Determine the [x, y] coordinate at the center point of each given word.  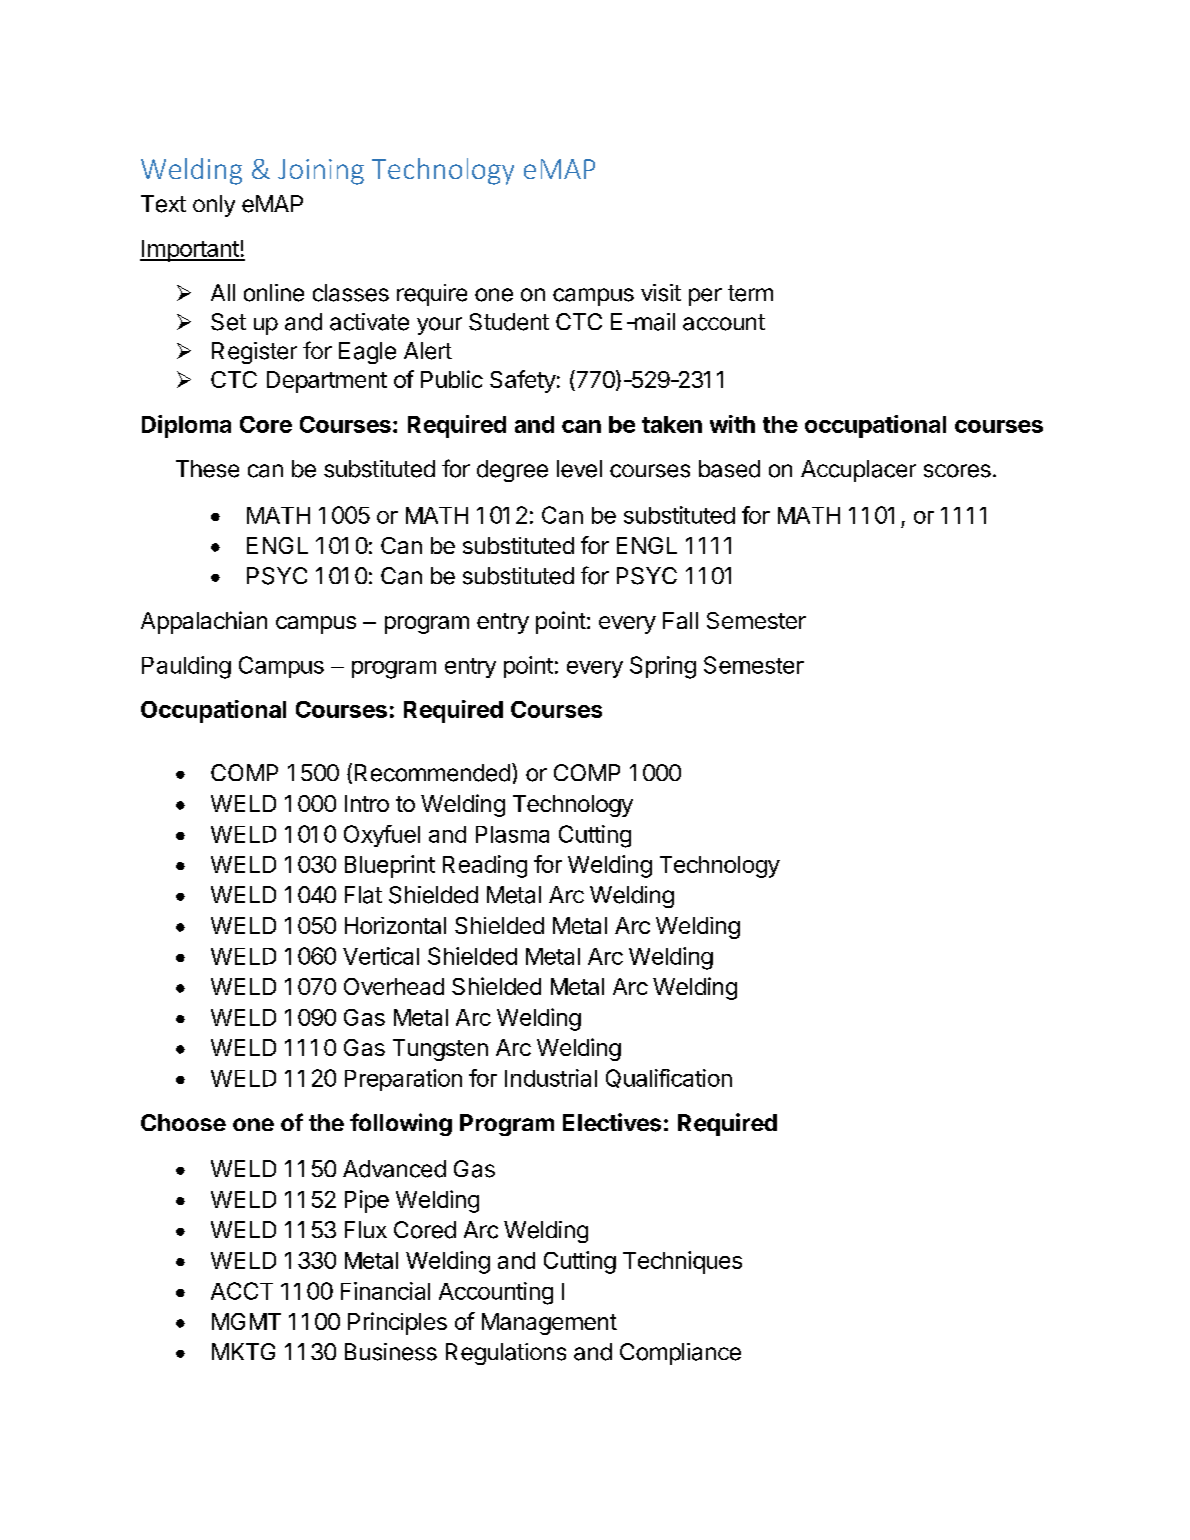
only [214, 206]
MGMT [246, 1321]
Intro [367, 803]
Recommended [432, 773]
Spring [663, 667]
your [439, 326]
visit [661, 293]
